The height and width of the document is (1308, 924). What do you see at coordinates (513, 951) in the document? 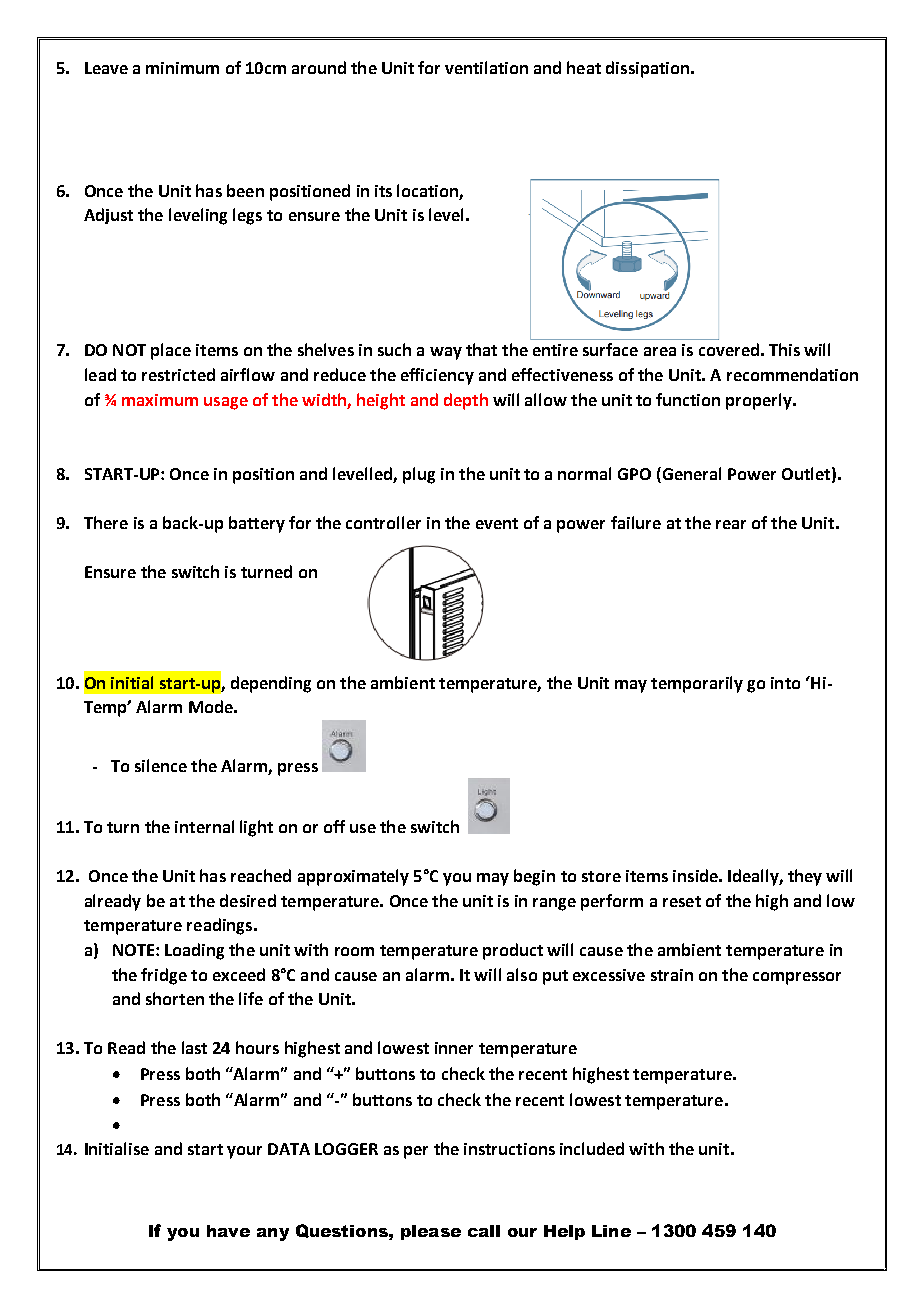
I see `product` at bounding box center [513, 951].
